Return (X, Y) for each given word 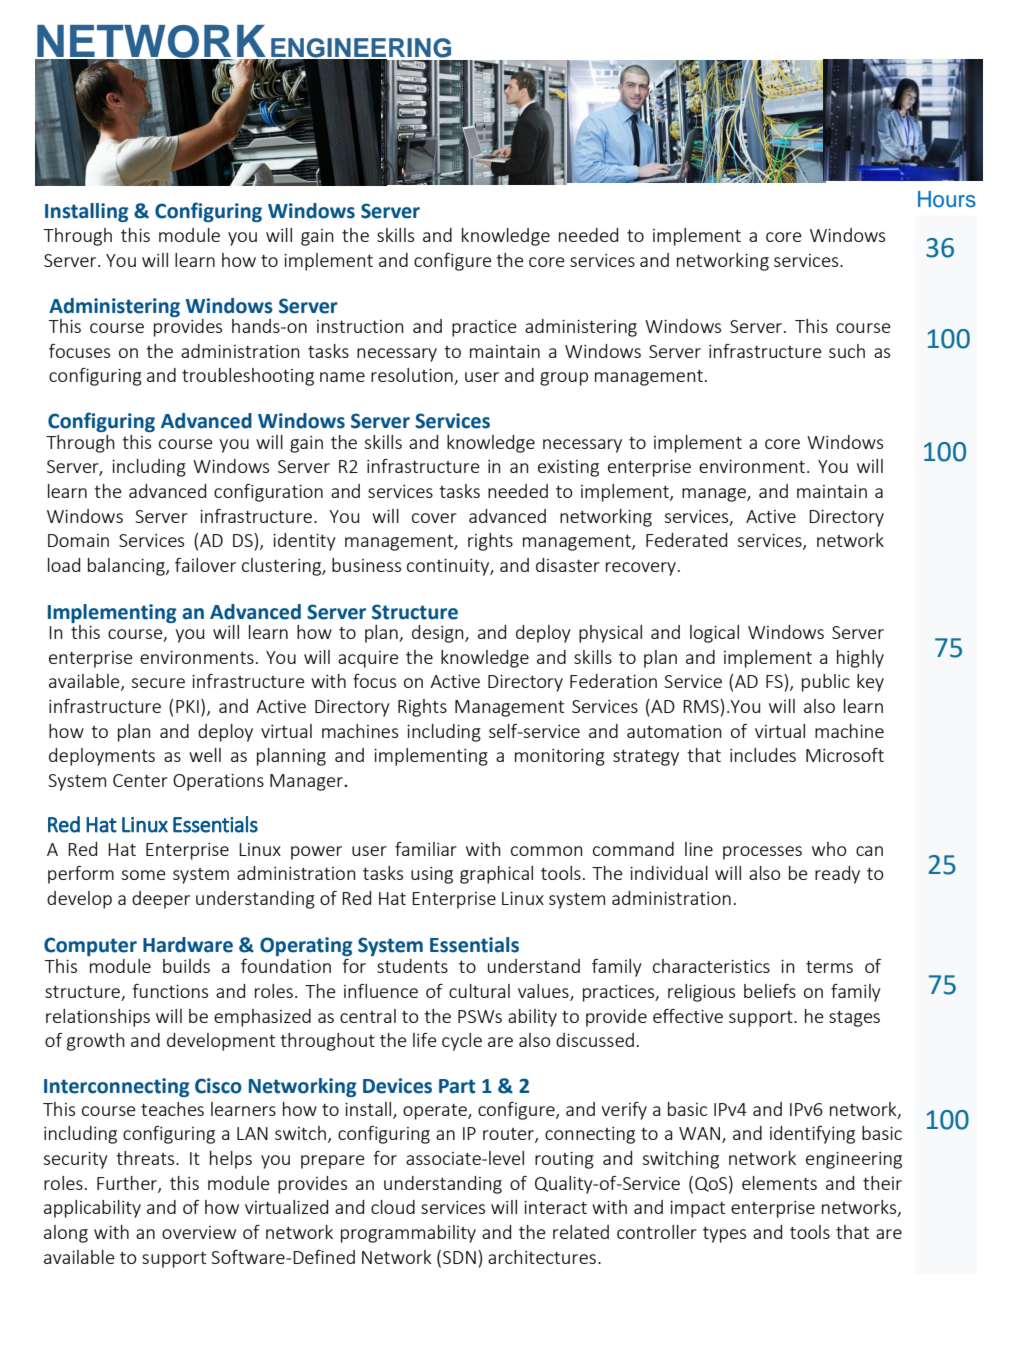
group (564, 379)
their (882, 1183)
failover (205, 565)
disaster (568, 565)
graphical (496, 875)
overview (199, 1232)
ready (837, 875)
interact (555, 1207)
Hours (947, 199)
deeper (161, 900)
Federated (686, 540)
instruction (360, 326)
